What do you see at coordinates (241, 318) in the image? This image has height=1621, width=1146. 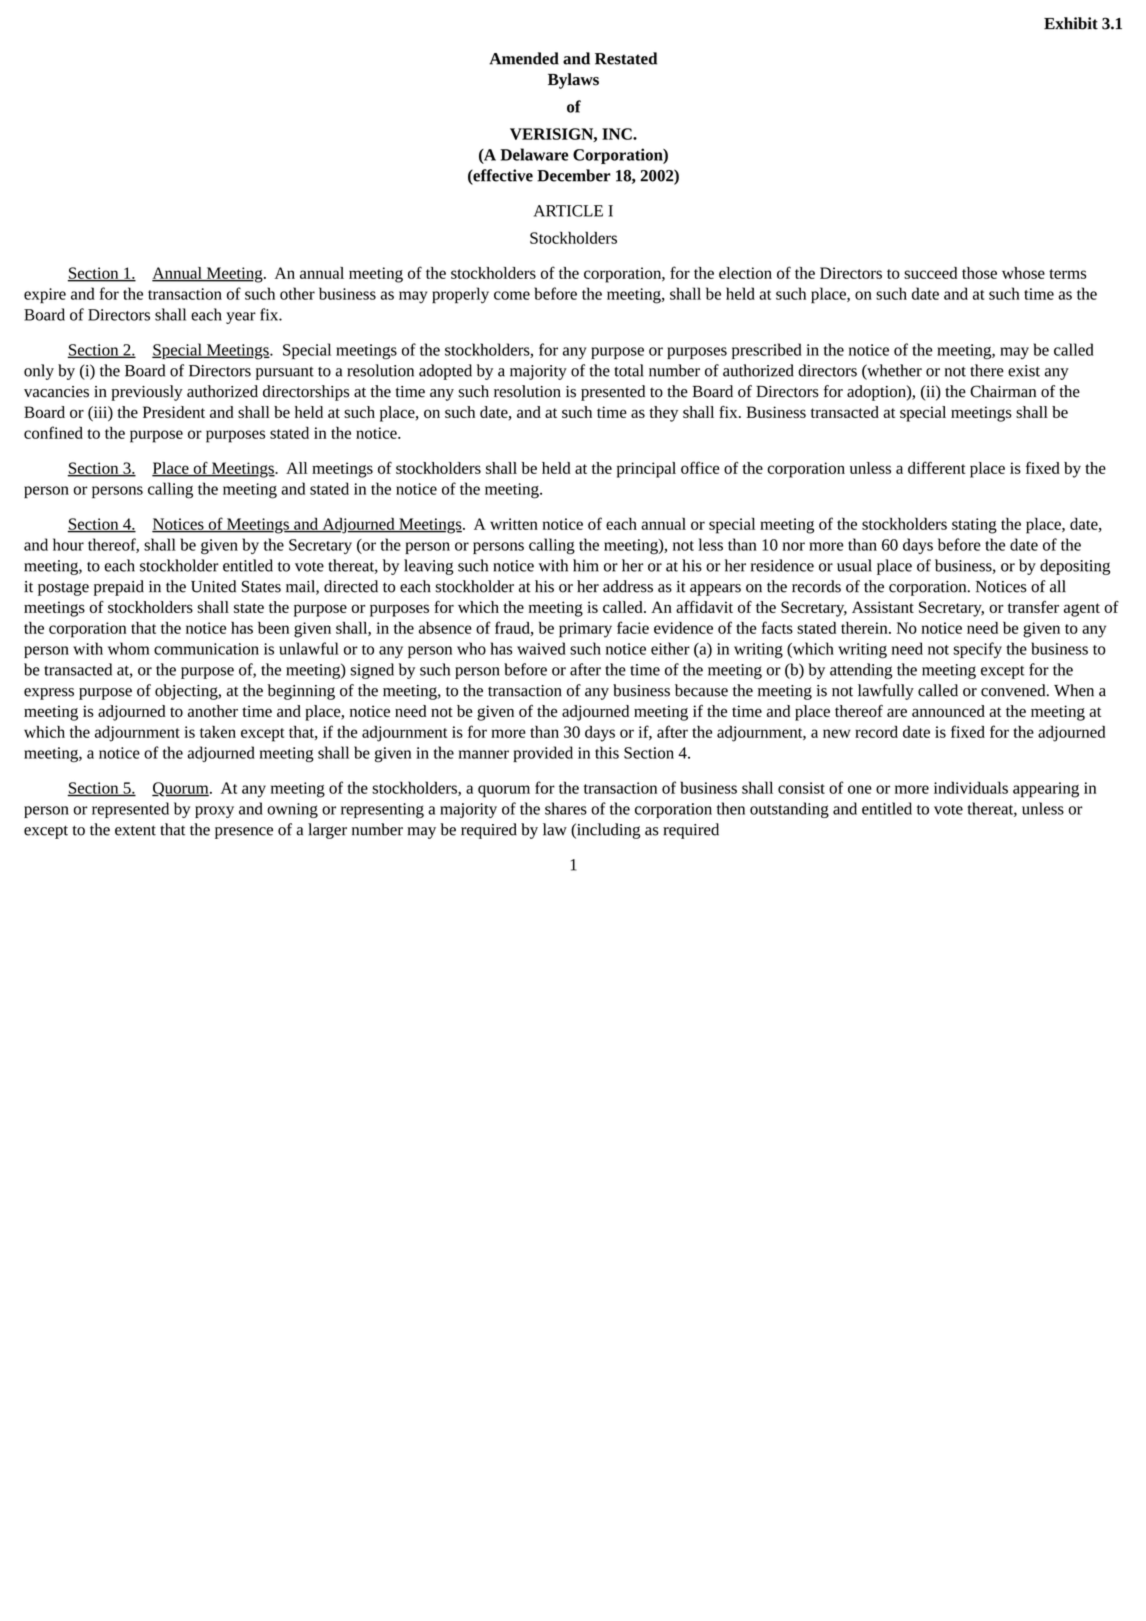 I see `year` at bounding box center [241, 318].
